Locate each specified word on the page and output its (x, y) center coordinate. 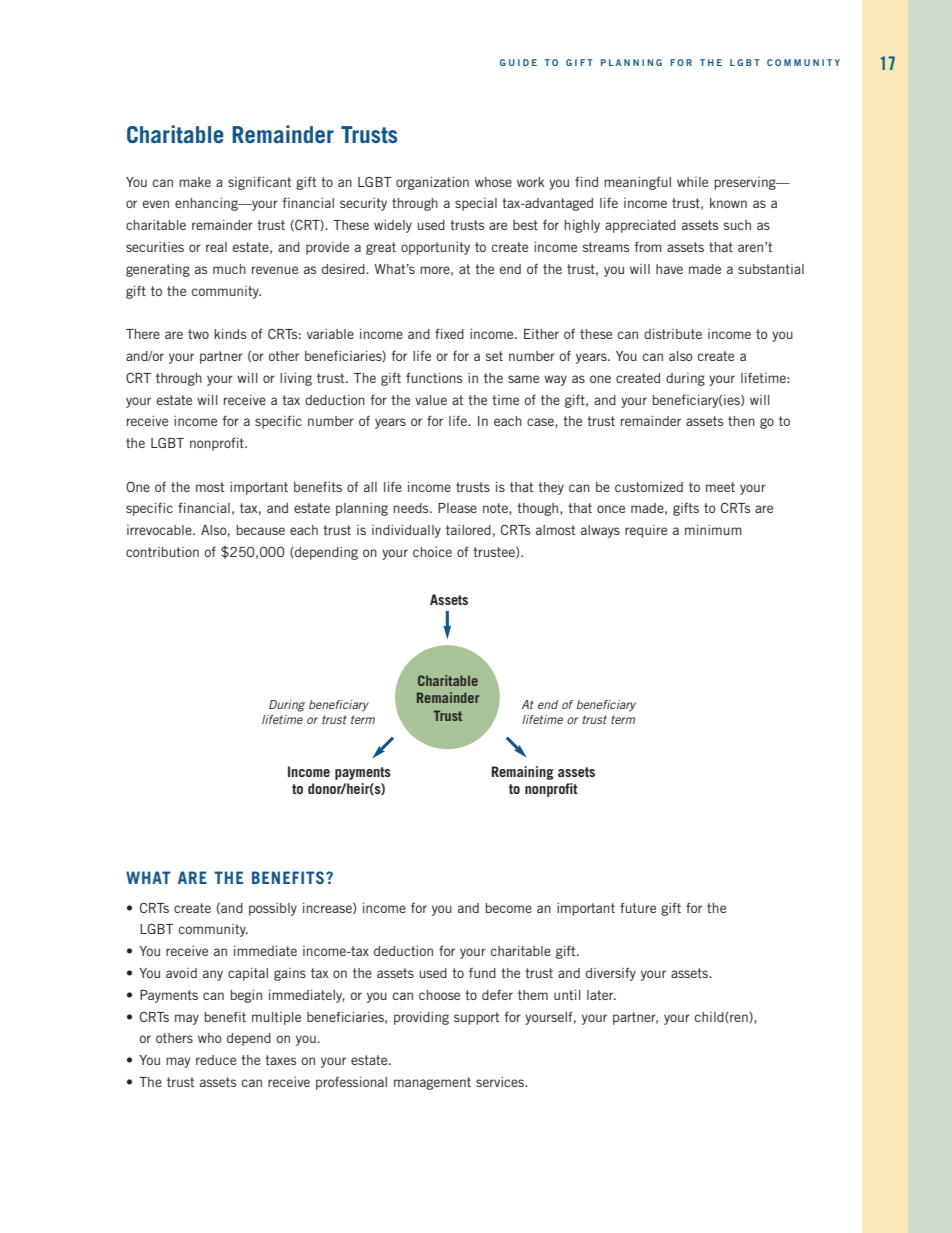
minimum (713, 530)
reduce (216, 1060)
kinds (230, 334)
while (692, 182)
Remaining (522, 773)
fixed (449, 333)
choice (432, 552)
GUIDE (518, 62)
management (432, 1083)
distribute (673, 334)
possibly (273, 909)
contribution (162, 552)
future (638, 907)
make (195, 182)
